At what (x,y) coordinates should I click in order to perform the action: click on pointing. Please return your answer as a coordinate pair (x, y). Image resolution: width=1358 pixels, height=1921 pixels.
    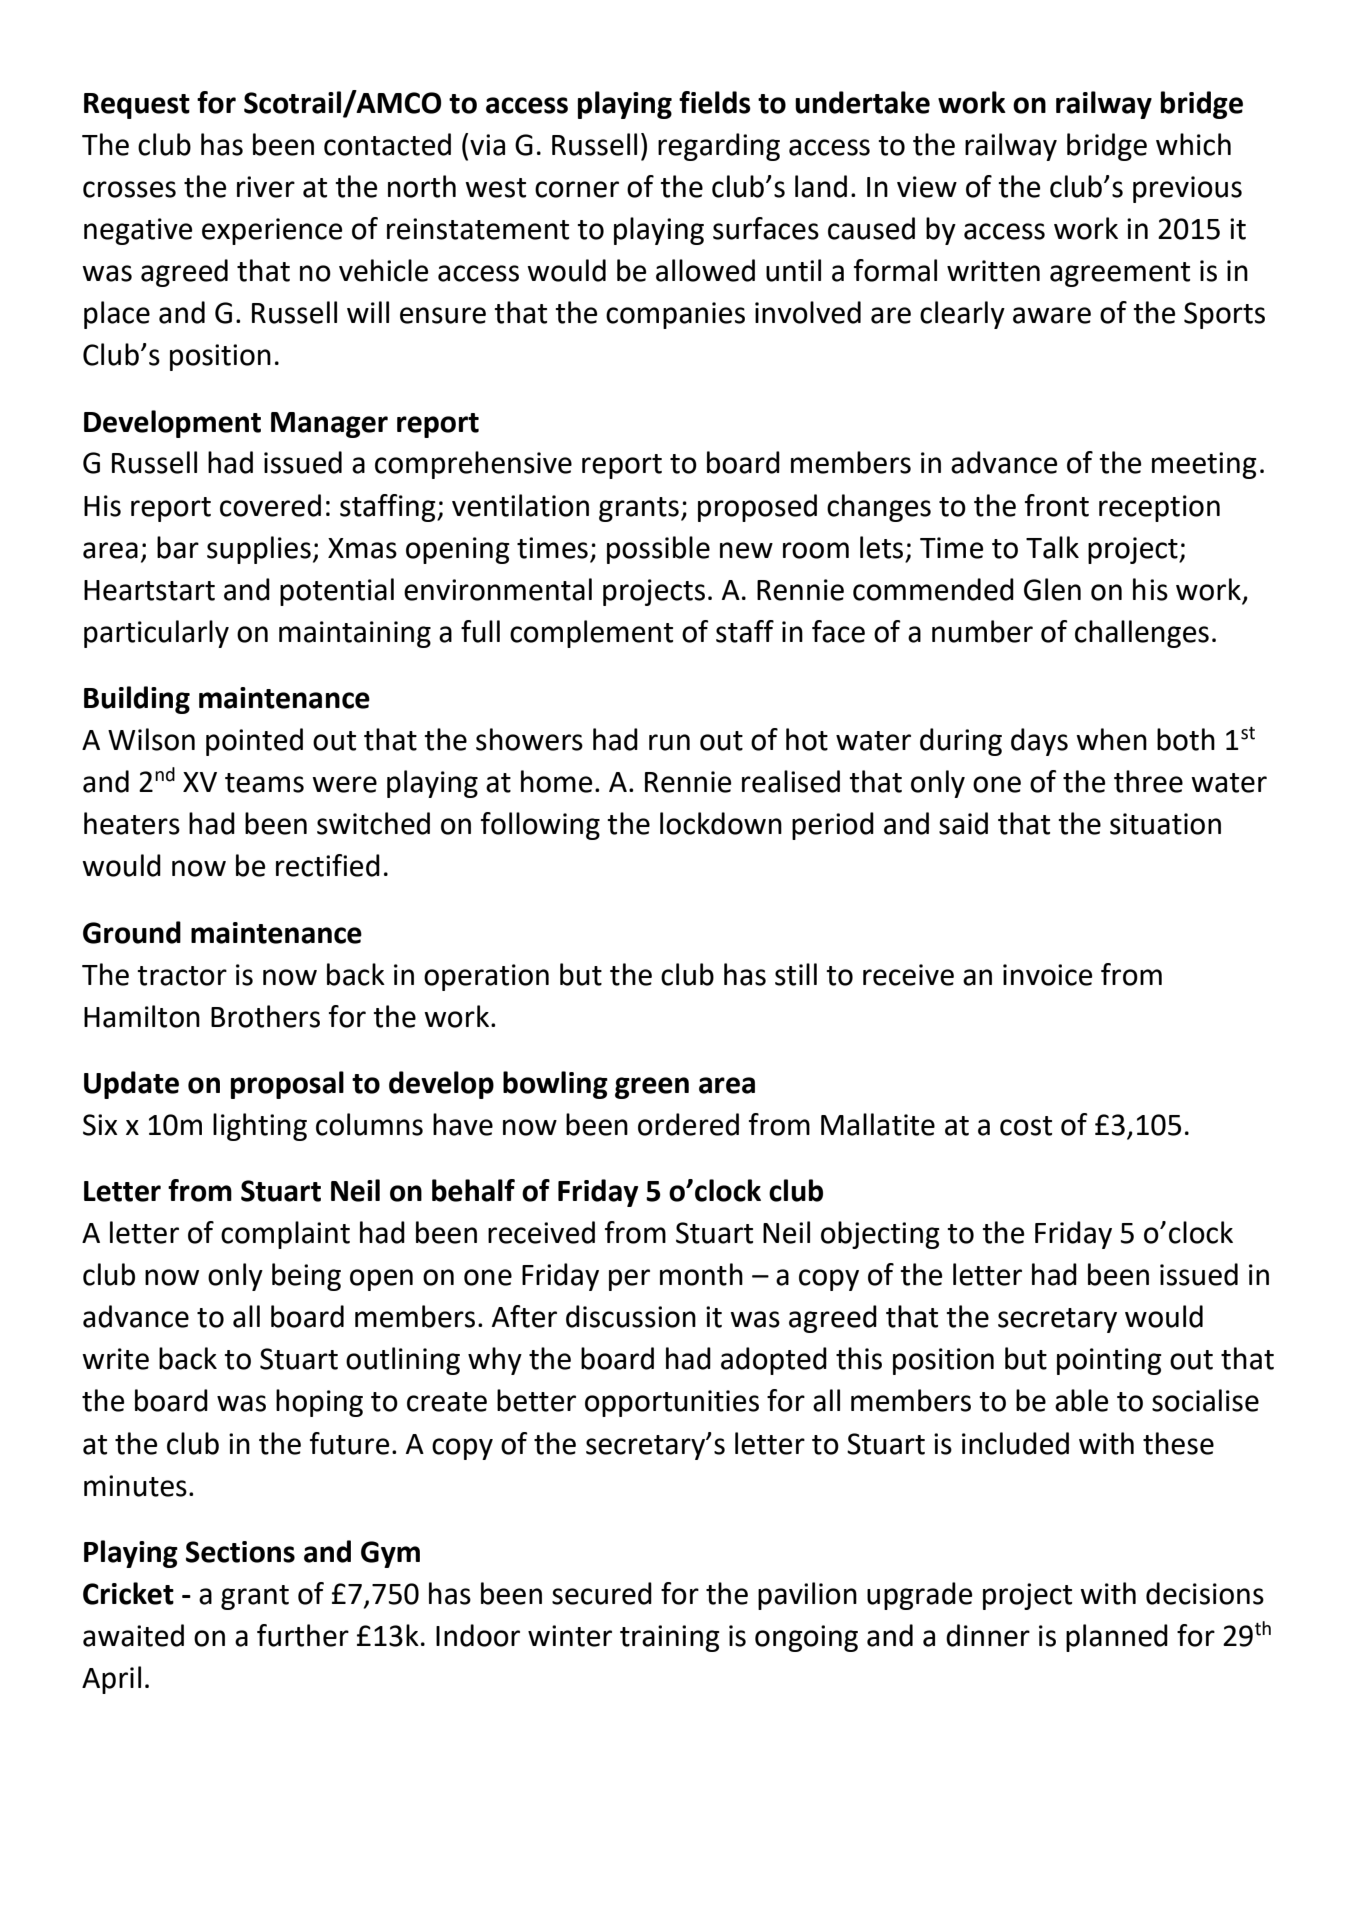
    Looking at the image, I should click on (1109, 1361).
